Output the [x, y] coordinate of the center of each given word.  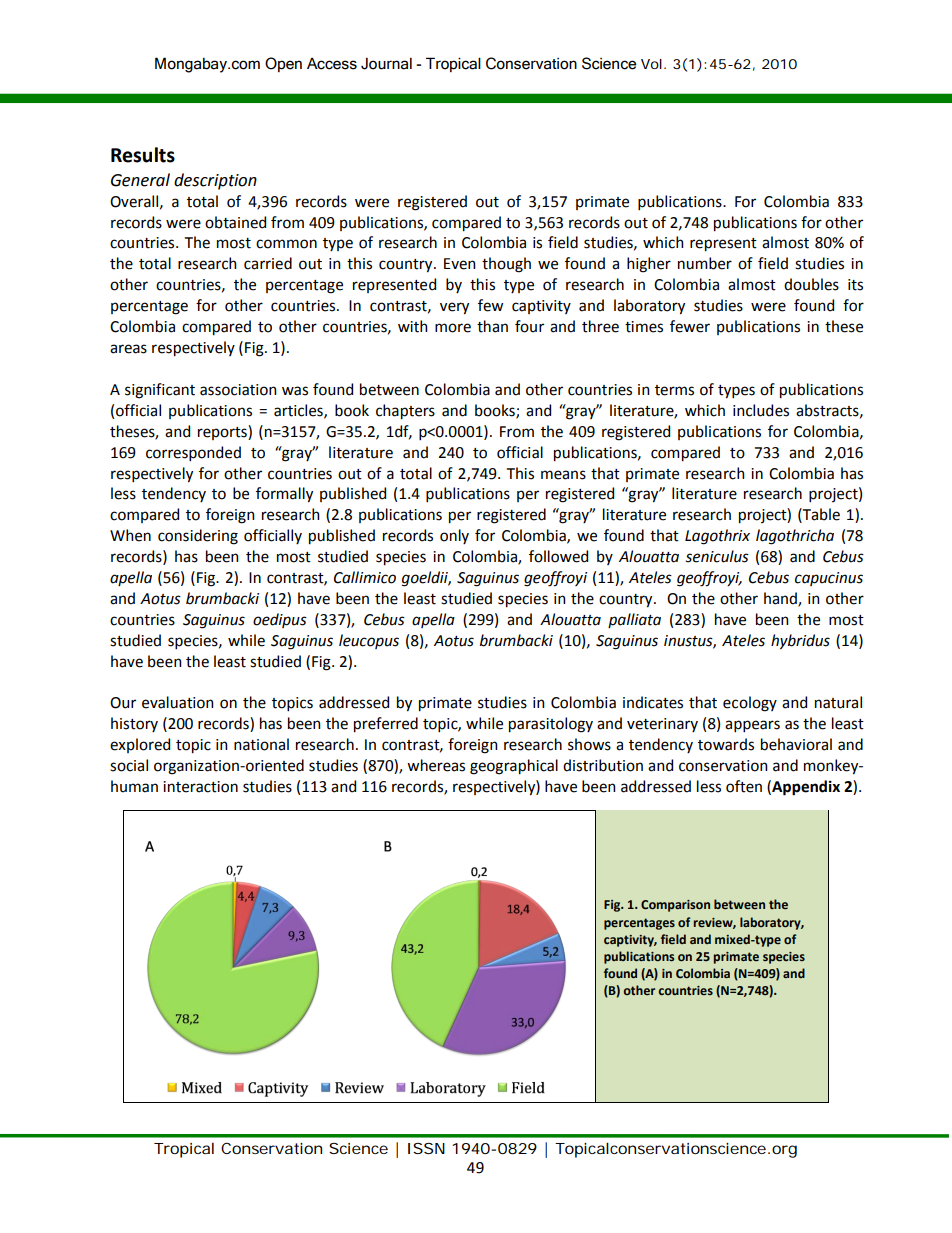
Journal [386, 64]
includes [761, 410]
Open [283, 64]
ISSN [426, 1148]
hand [781, 599]
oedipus [280, 620]
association [238, 390]
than [492, 326]
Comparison [675, 906]
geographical [514, 767]
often [744, 786]
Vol [651, 64]
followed [558, 556]
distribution [603, 765]
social [129, 765]
